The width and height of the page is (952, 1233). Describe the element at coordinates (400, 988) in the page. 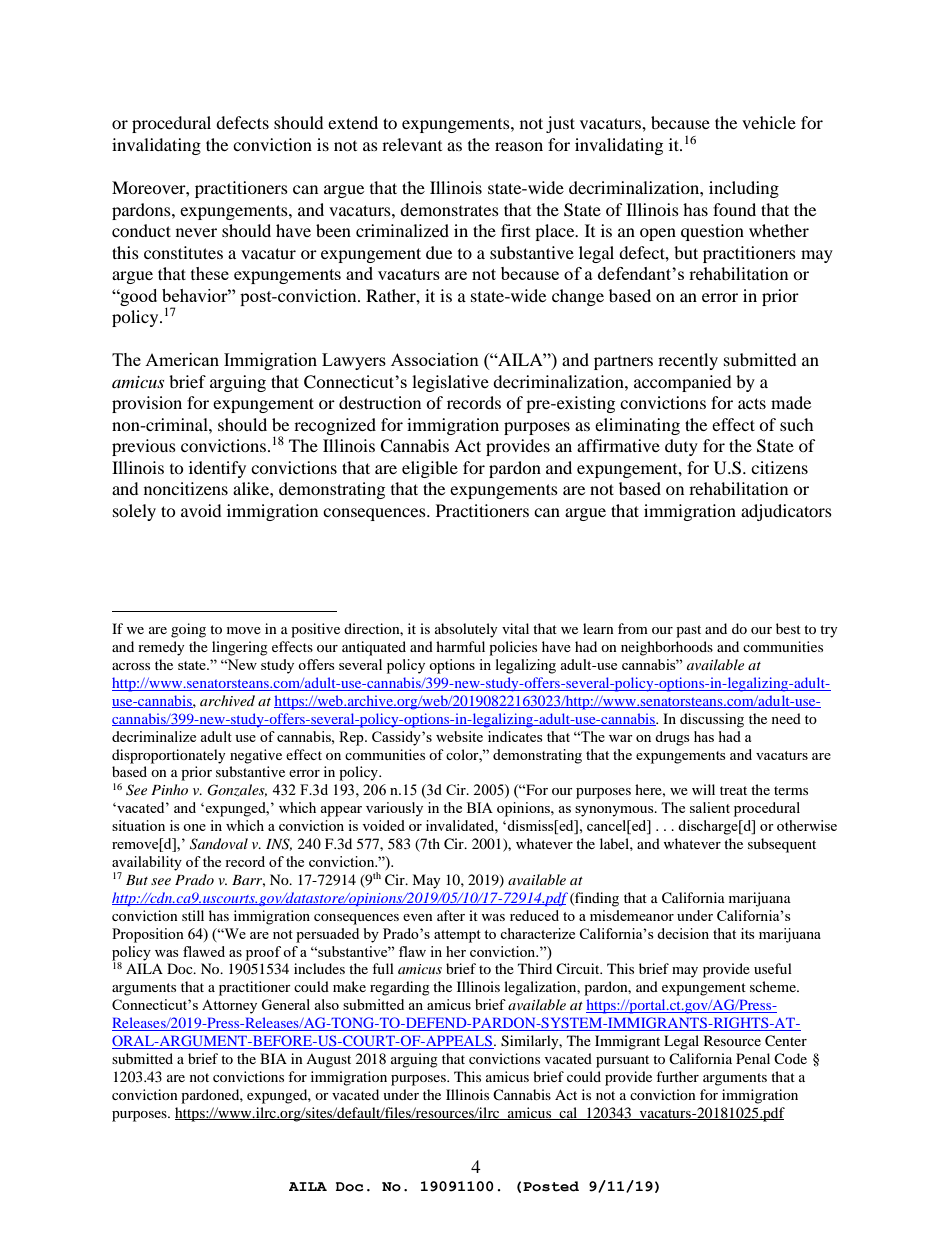

I see `regarding` at that location.
